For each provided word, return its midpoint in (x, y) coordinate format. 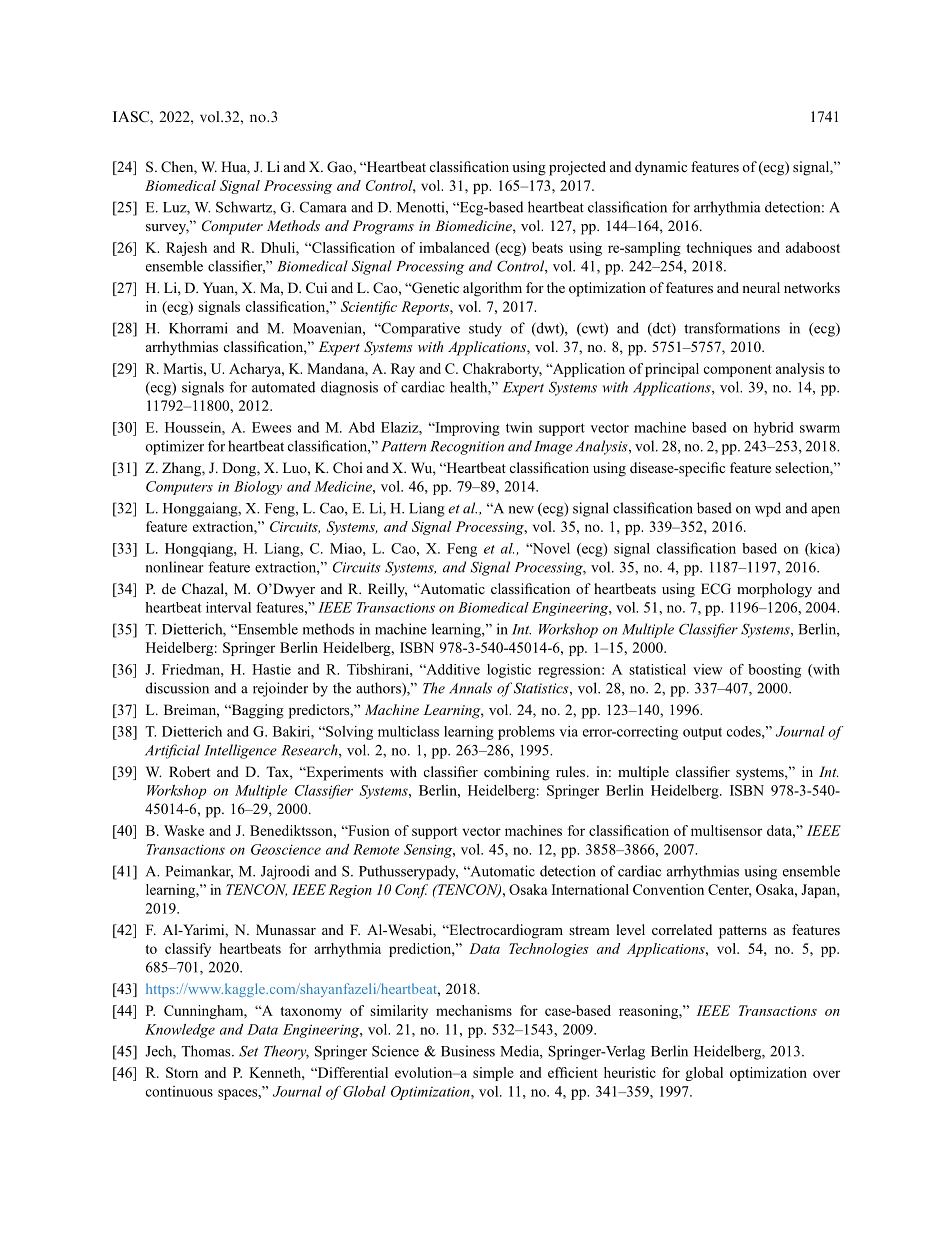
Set (248, 1051)
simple (493, 1074)
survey (167, 229)
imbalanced (454, 247)
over (826, 1074)
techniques (719, 249)
